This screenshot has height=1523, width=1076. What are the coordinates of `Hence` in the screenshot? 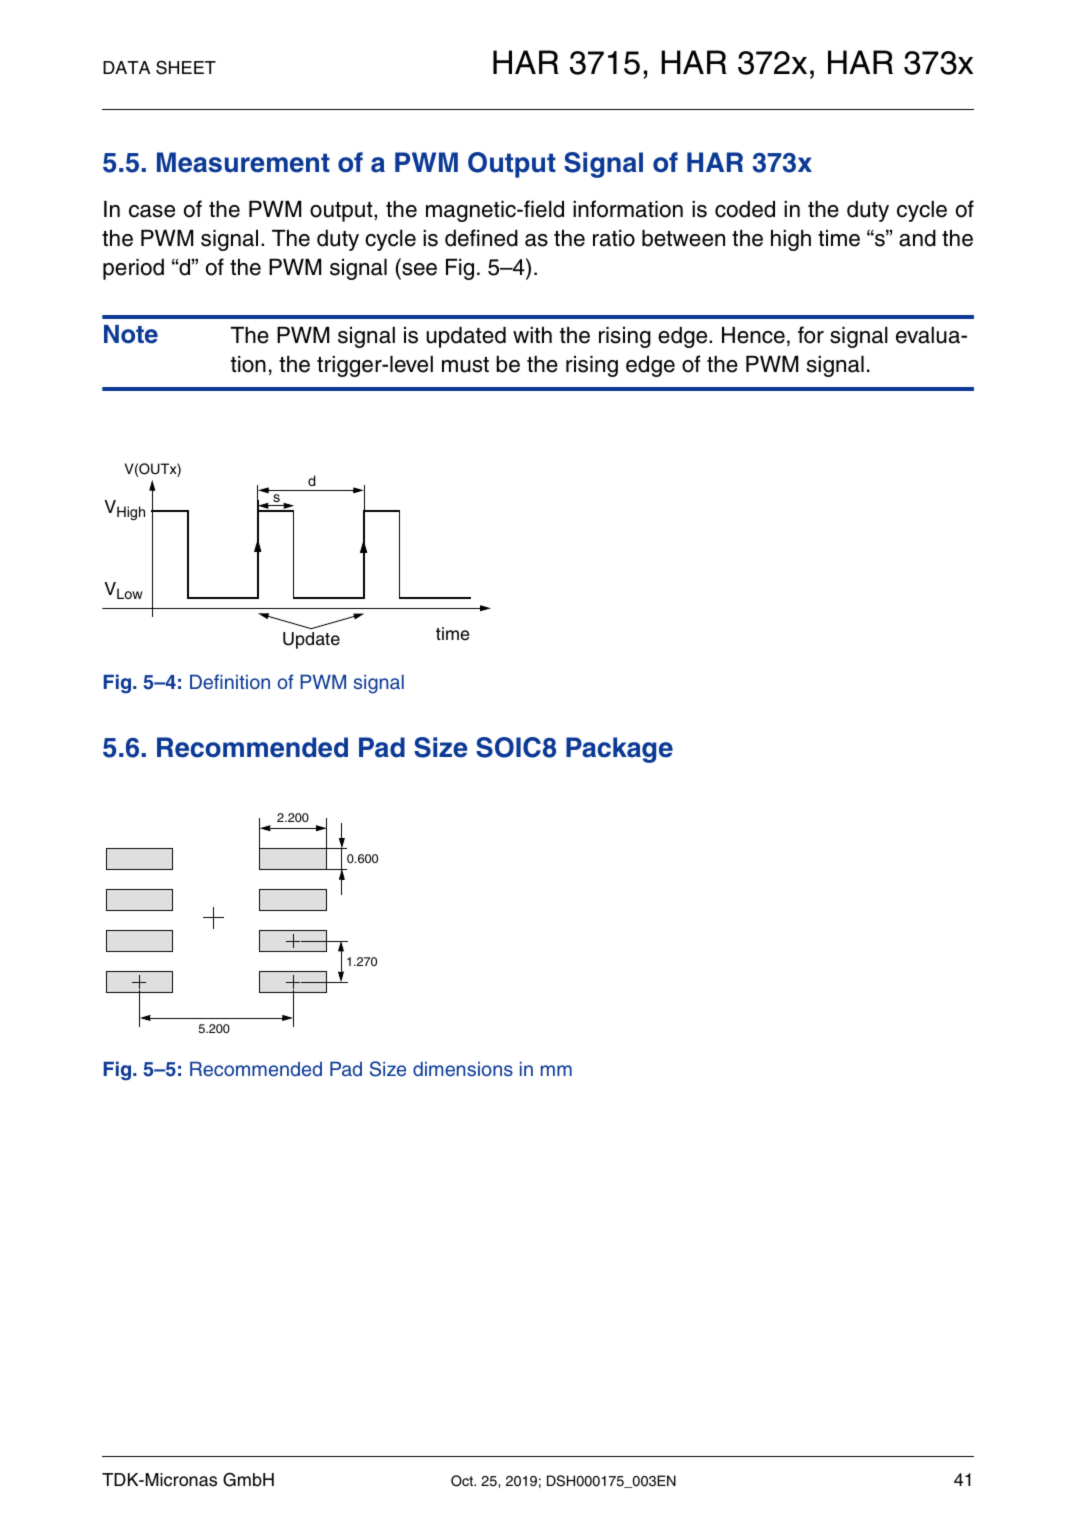 It's located at (753, 335).
